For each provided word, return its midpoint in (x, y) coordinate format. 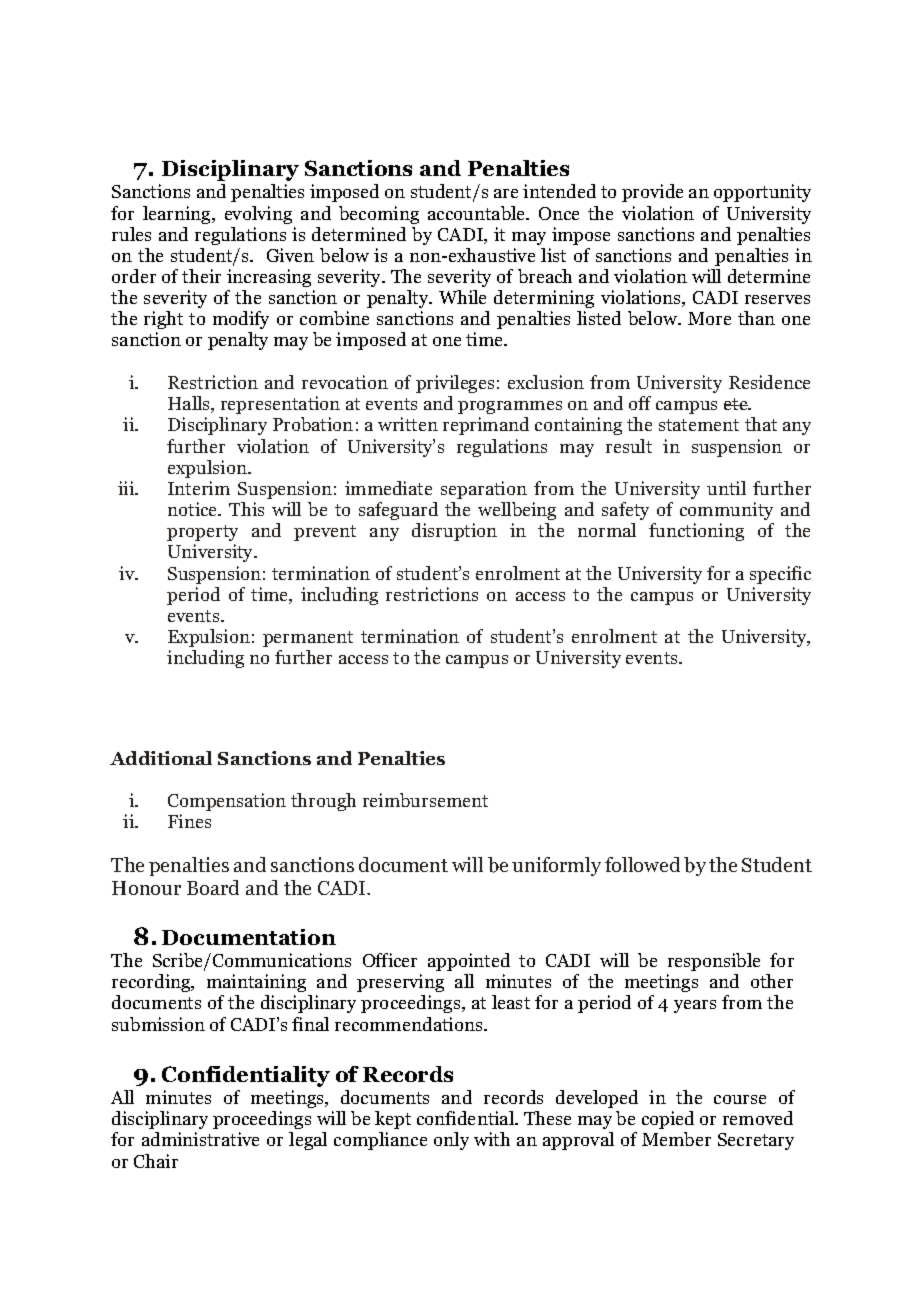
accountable (478, 213)
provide (652, 193)
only (451, 1141)
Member (676, 1139)
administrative (200, 1139)
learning (178, 215)
